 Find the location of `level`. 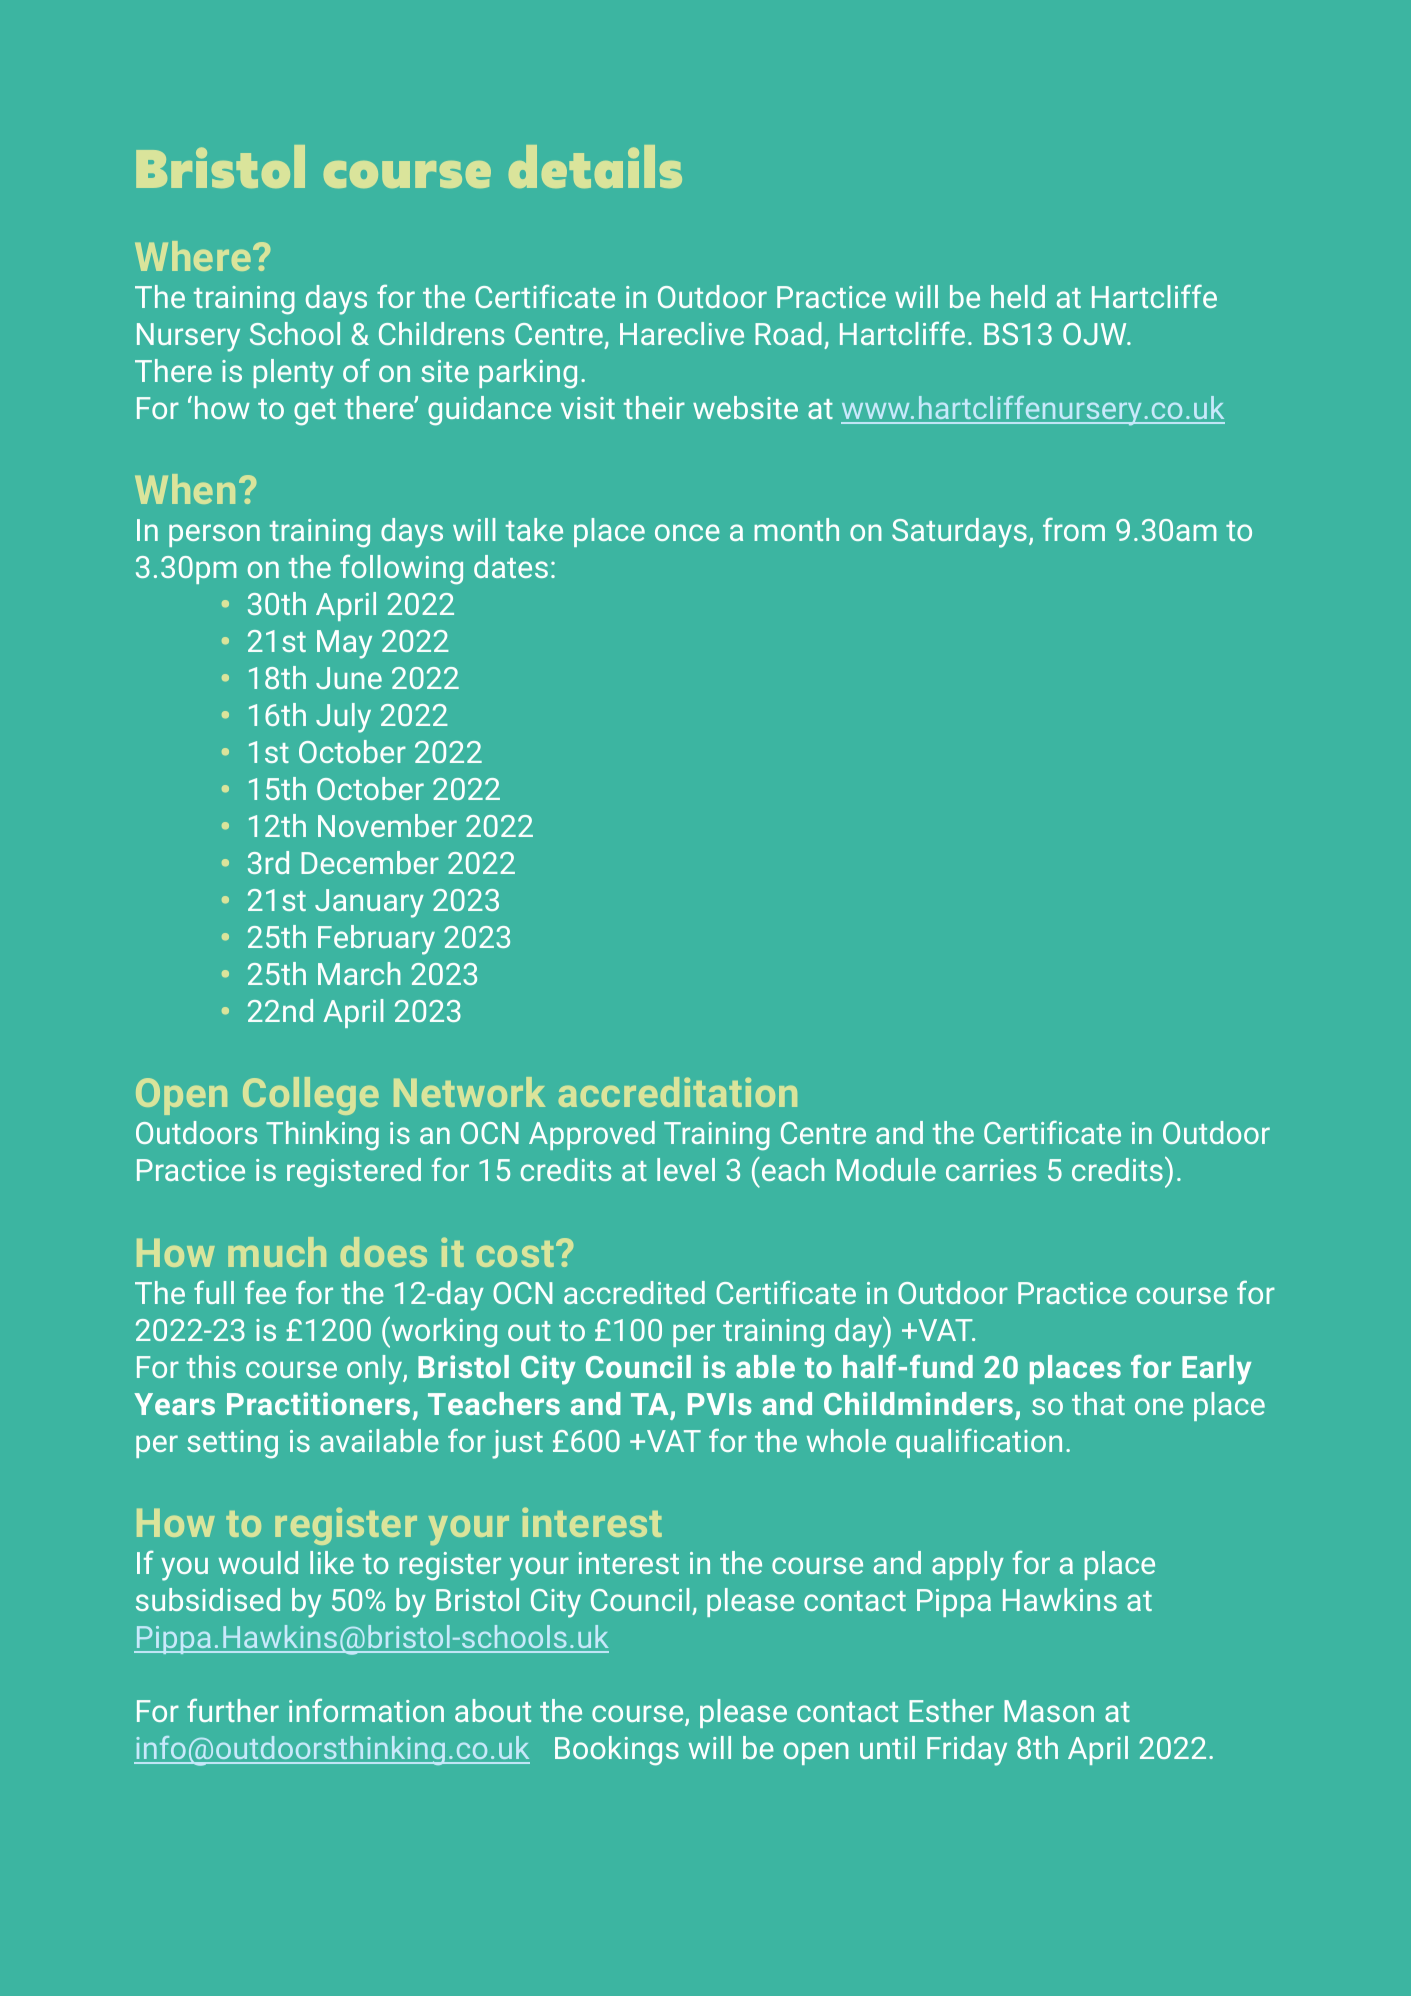

level is located at coordinates (686, 1169).
